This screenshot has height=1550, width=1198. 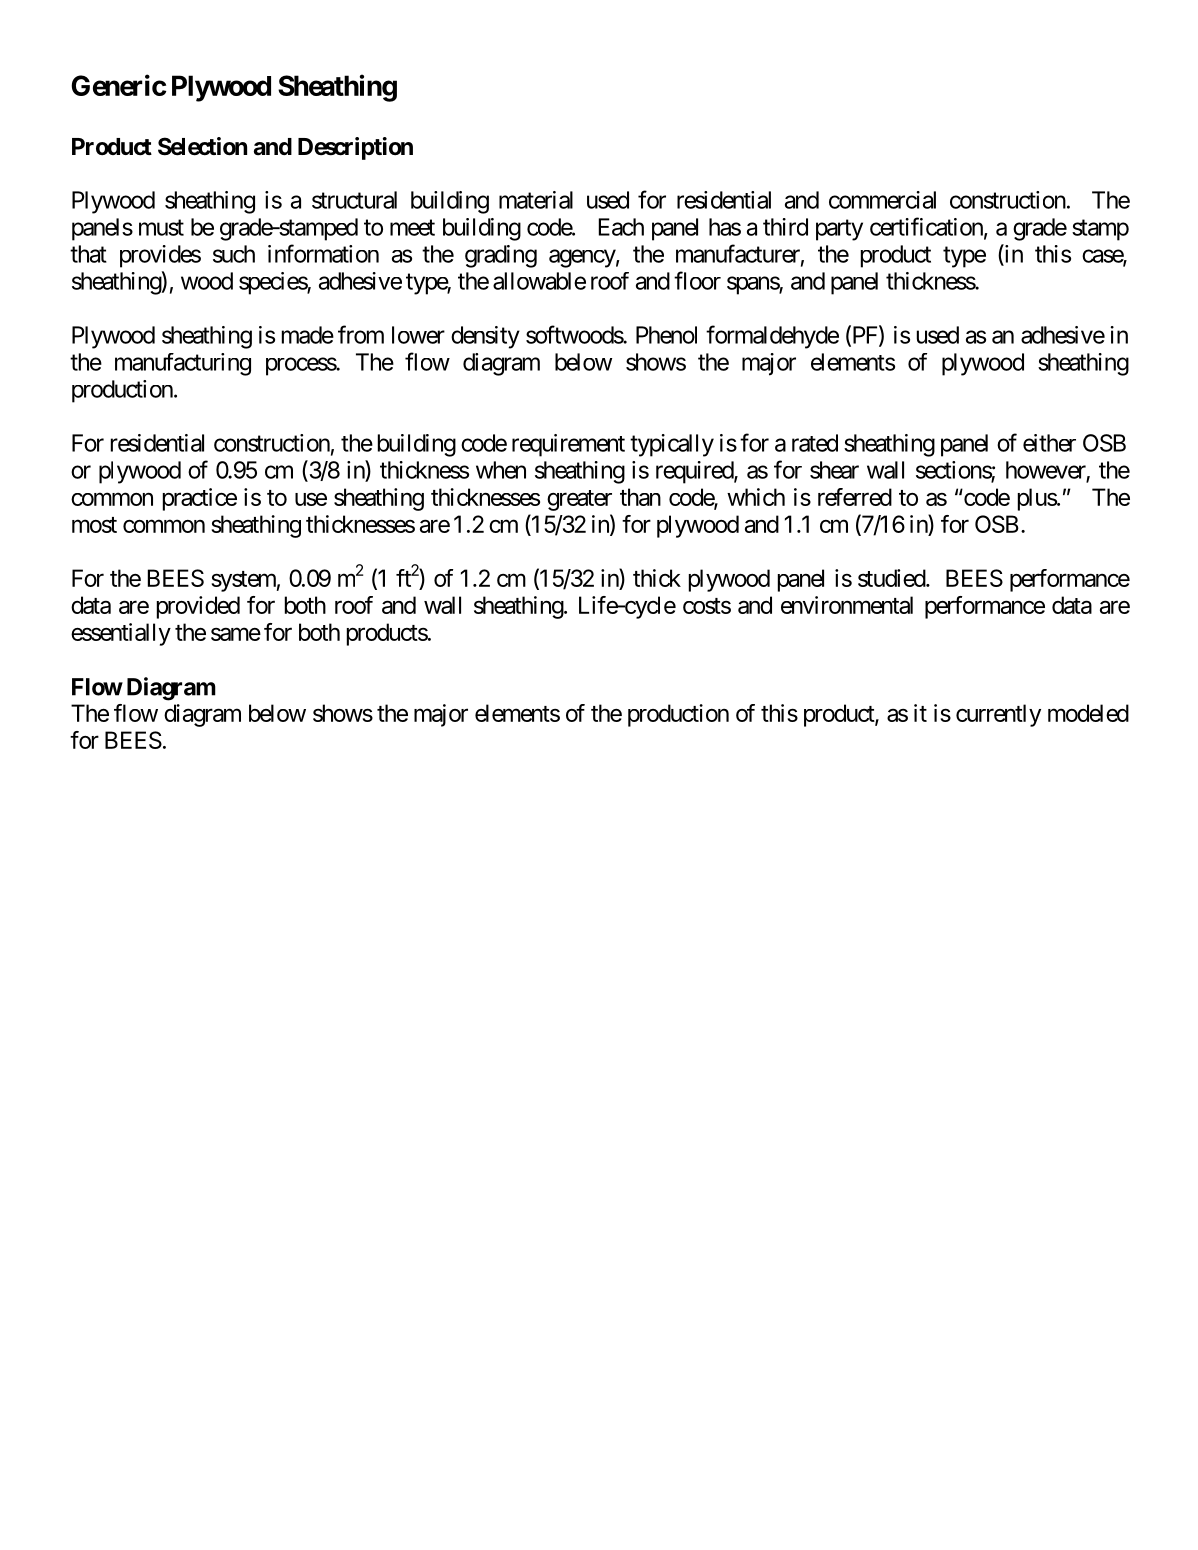 What do you see at coordinates (234, 254) in the screenshot?
I see `such` at bounding box center [234, 254].
